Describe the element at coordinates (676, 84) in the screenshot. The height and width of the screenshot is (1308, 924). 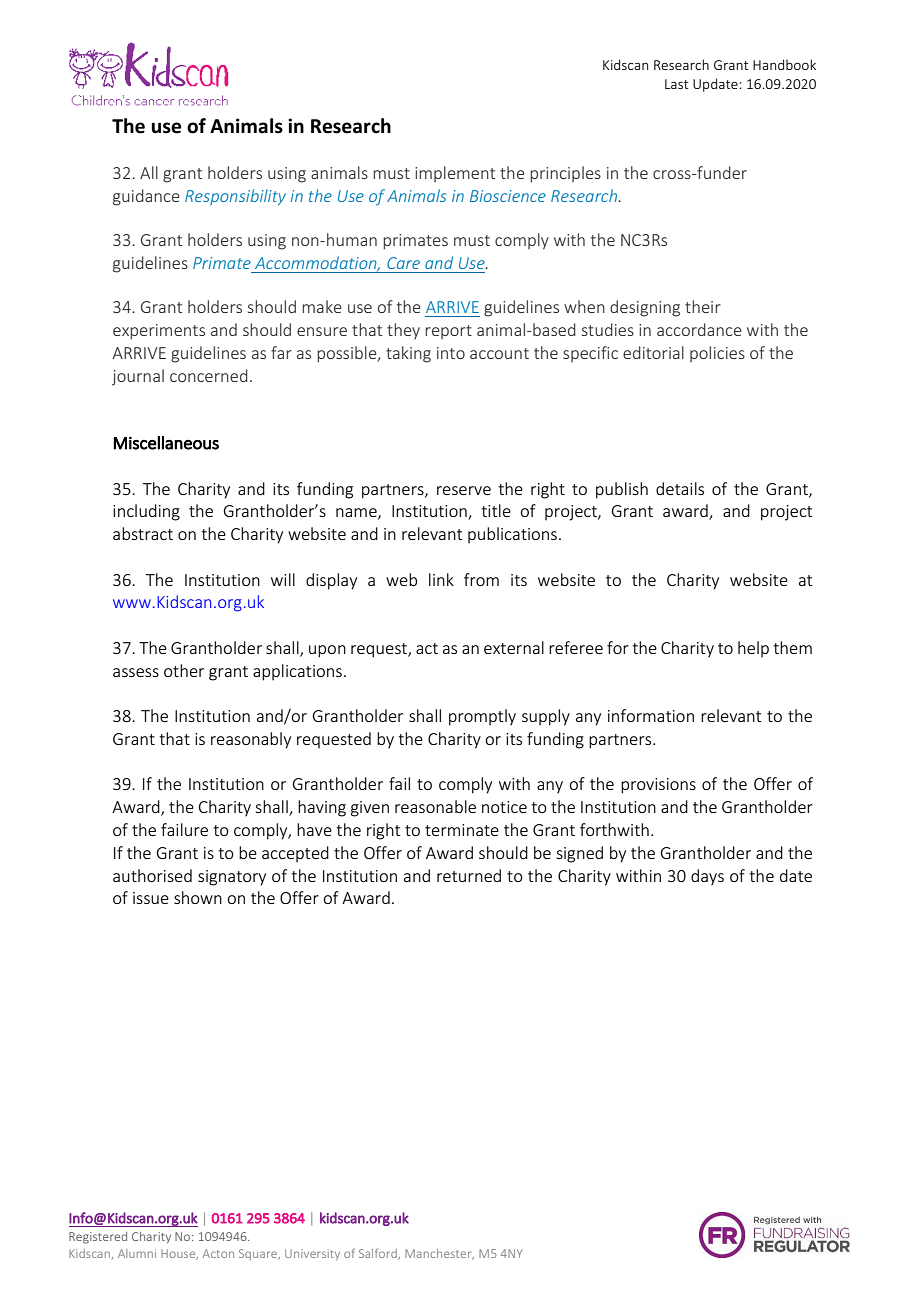
I see `Last` at that location.
